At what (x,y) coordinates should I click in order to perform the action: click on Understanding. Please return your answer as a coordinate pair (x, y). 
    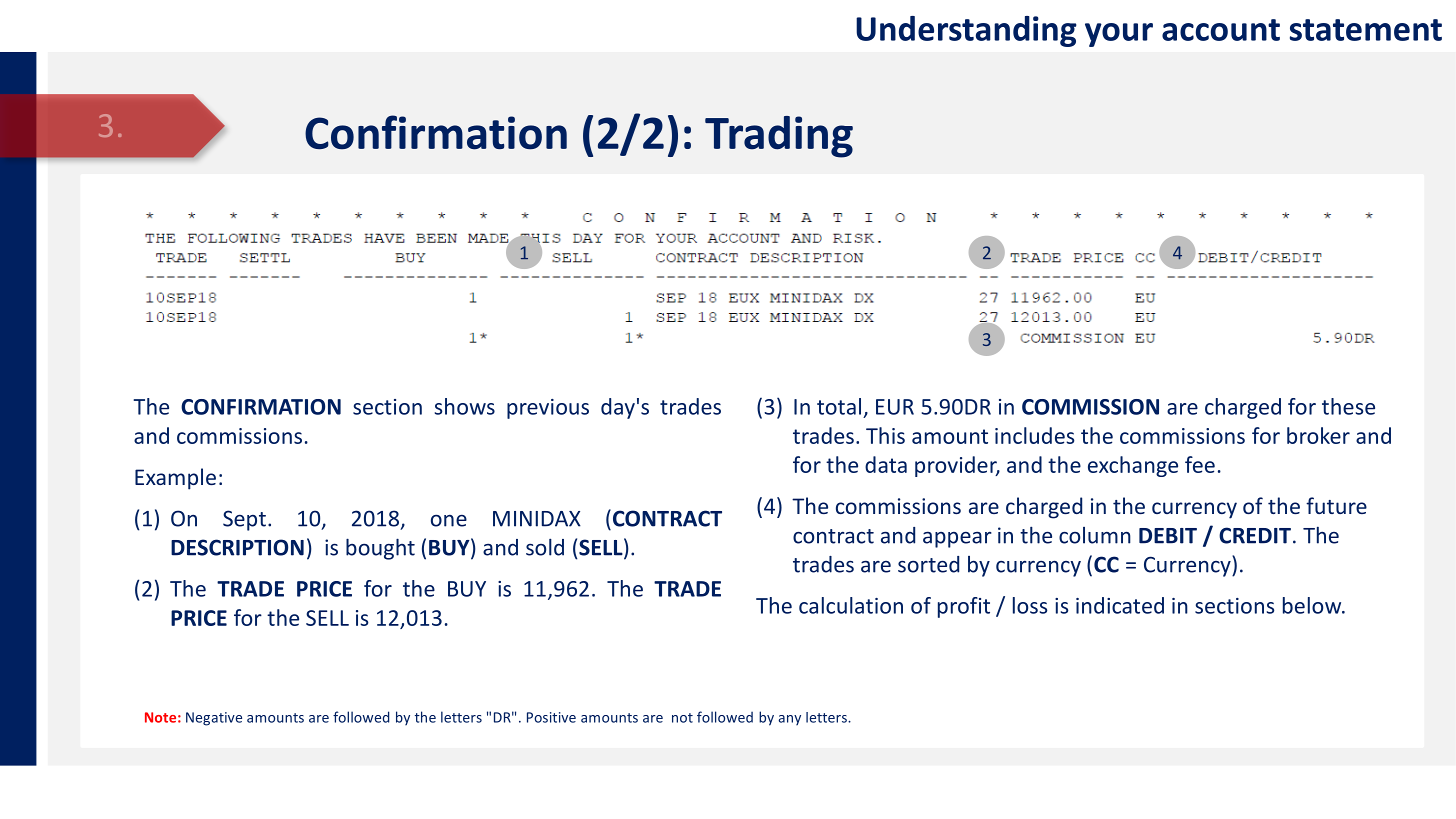
    Looking at the image, I should click on (966, 31).
